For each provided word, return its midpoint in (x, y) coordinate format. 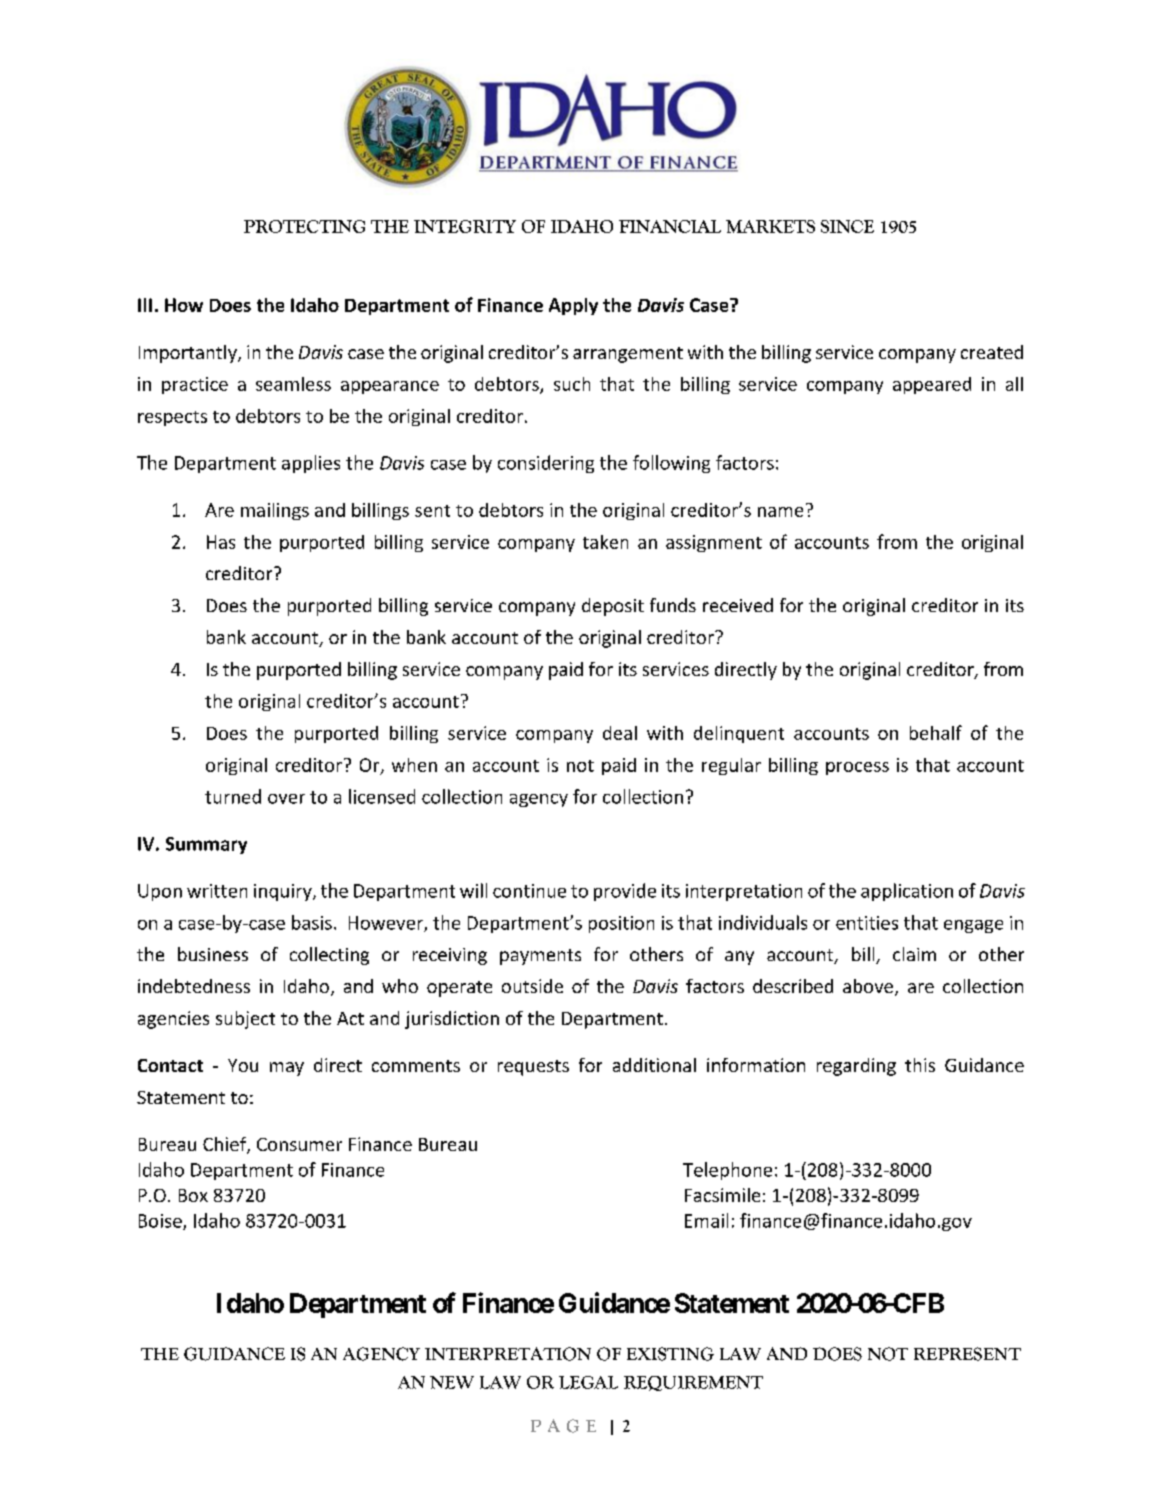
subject (245, 1020)
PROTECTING (304, 226)
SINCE (847, 226)
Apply (573, 306)
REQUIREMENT (693, 1383)
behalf (936, 732)
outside (532, 986)
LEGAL (588, 1382)
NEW (452, 1382)
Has (221, 542)
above (868, 986)
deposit (613, 607)
